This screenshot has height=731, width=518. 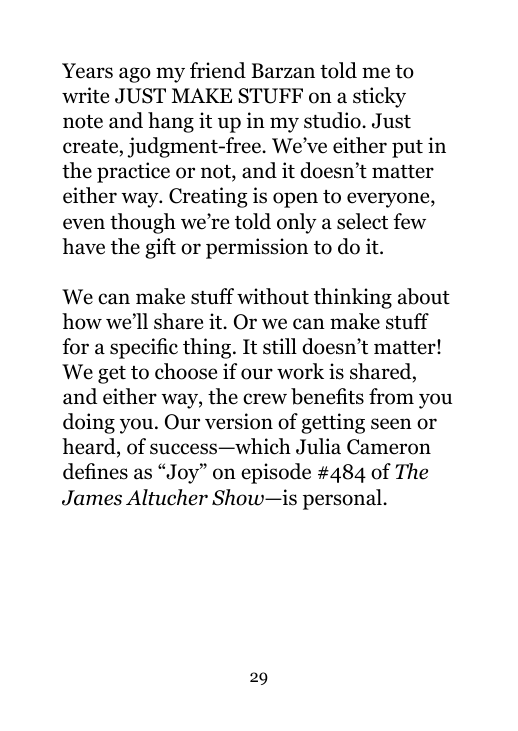 I want to click on crew, so click(x=265, y=399).
